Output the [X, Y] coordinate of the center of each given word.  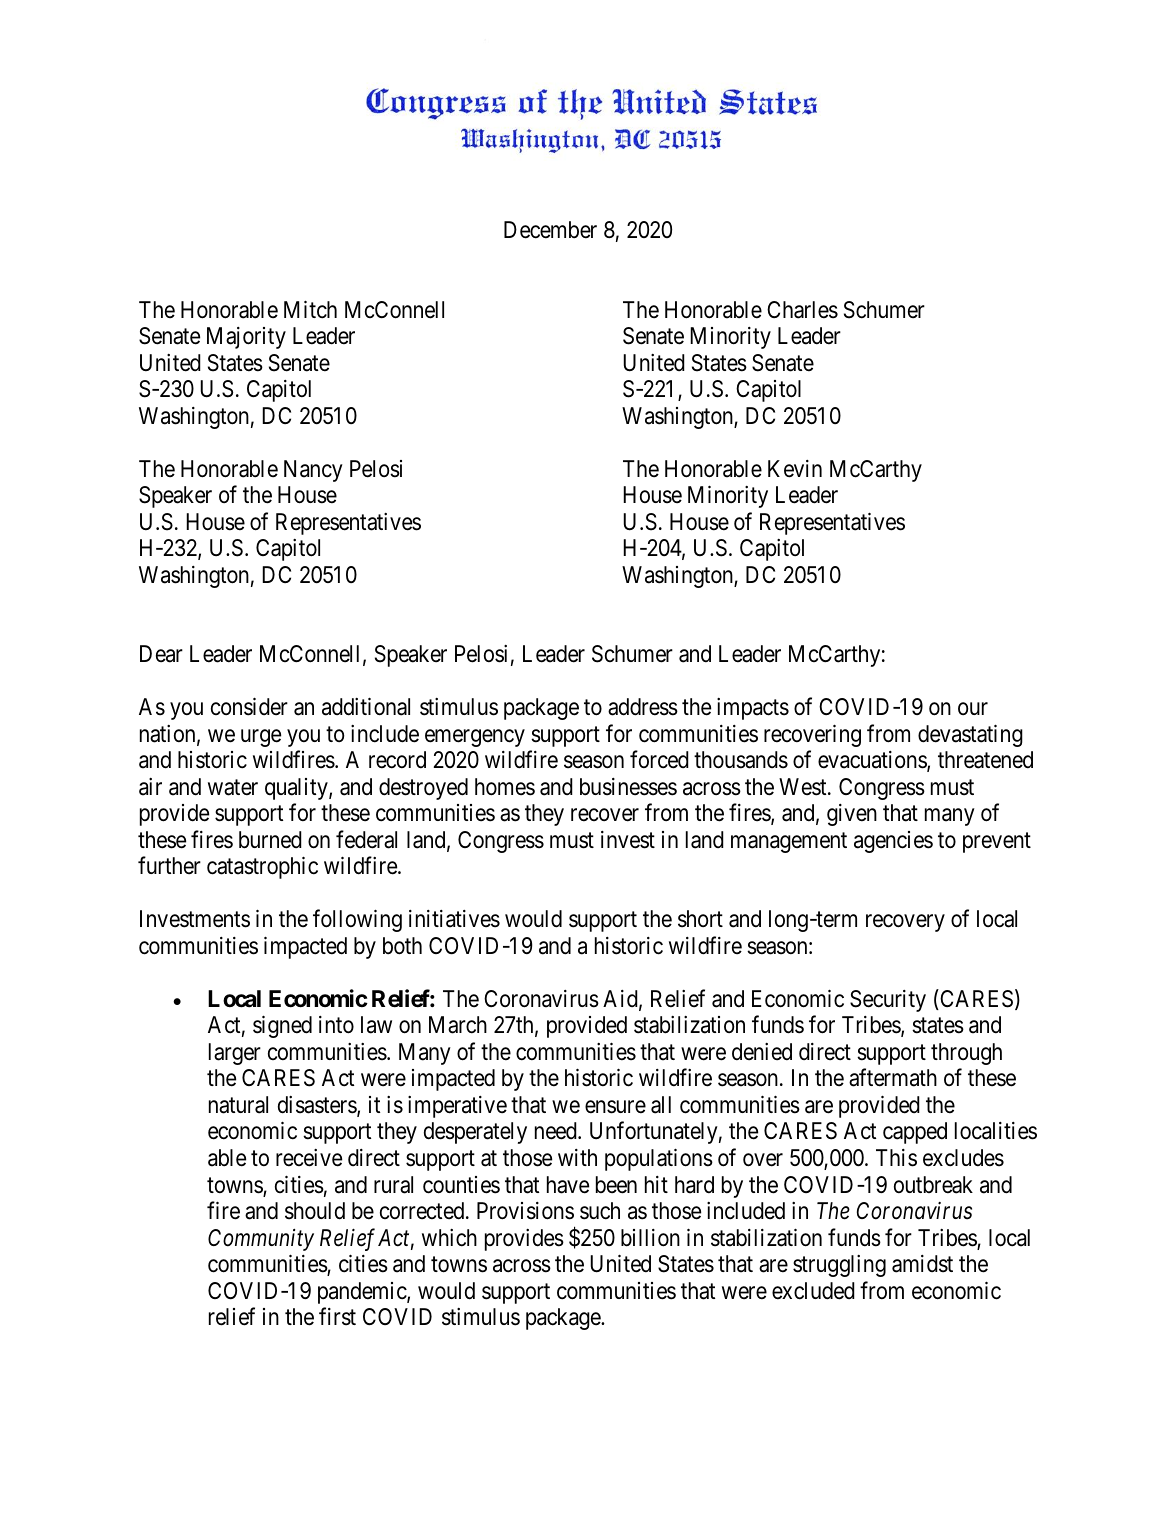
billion [650, 1238]
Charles [802, 310]
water [233, 788]
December [550, 230]
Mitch [310, 309]
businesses [628, 787]
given [852, 815]
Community [261, 1240]
